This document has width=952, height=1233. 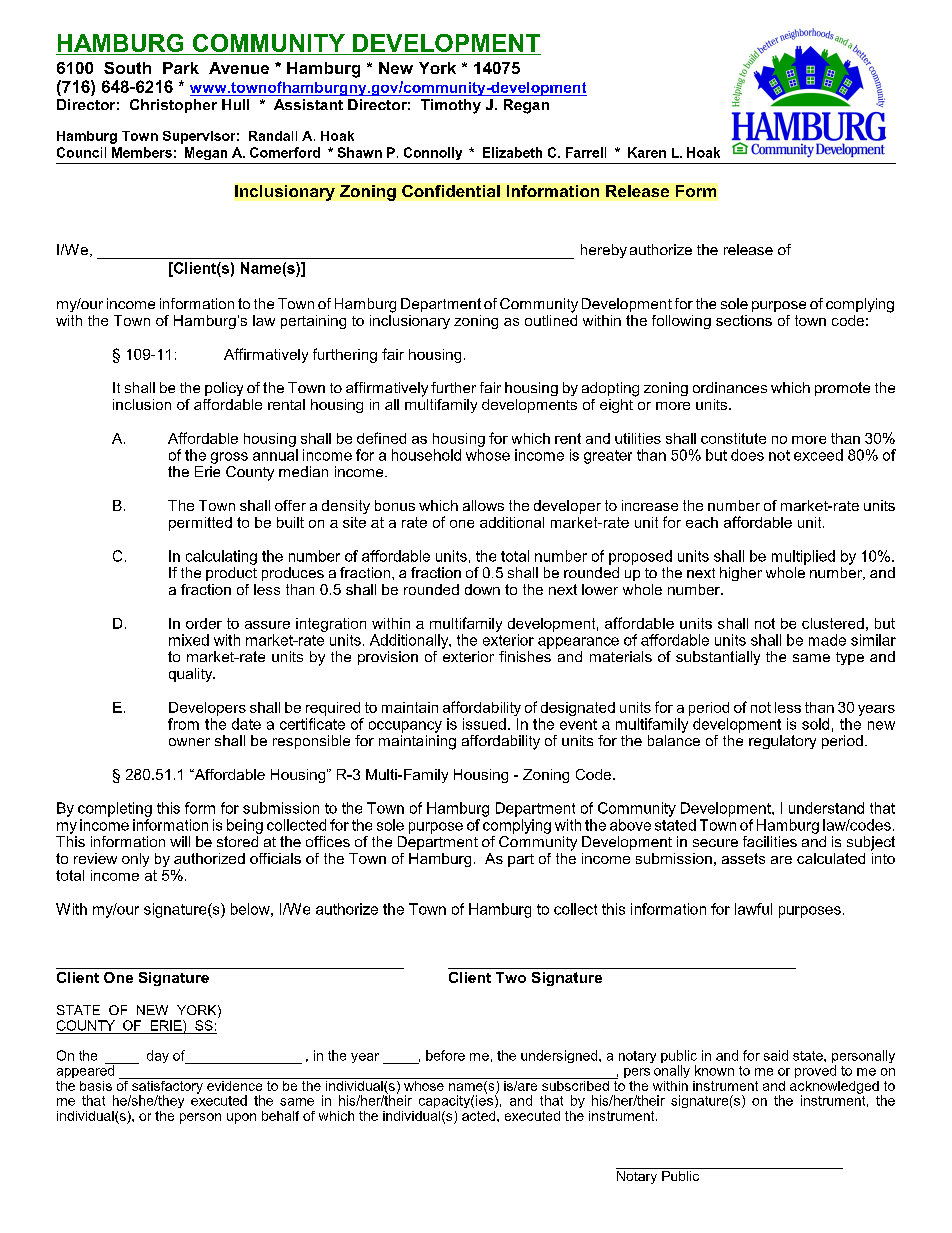 I want to click on policy, so click(x=224, y=389).
